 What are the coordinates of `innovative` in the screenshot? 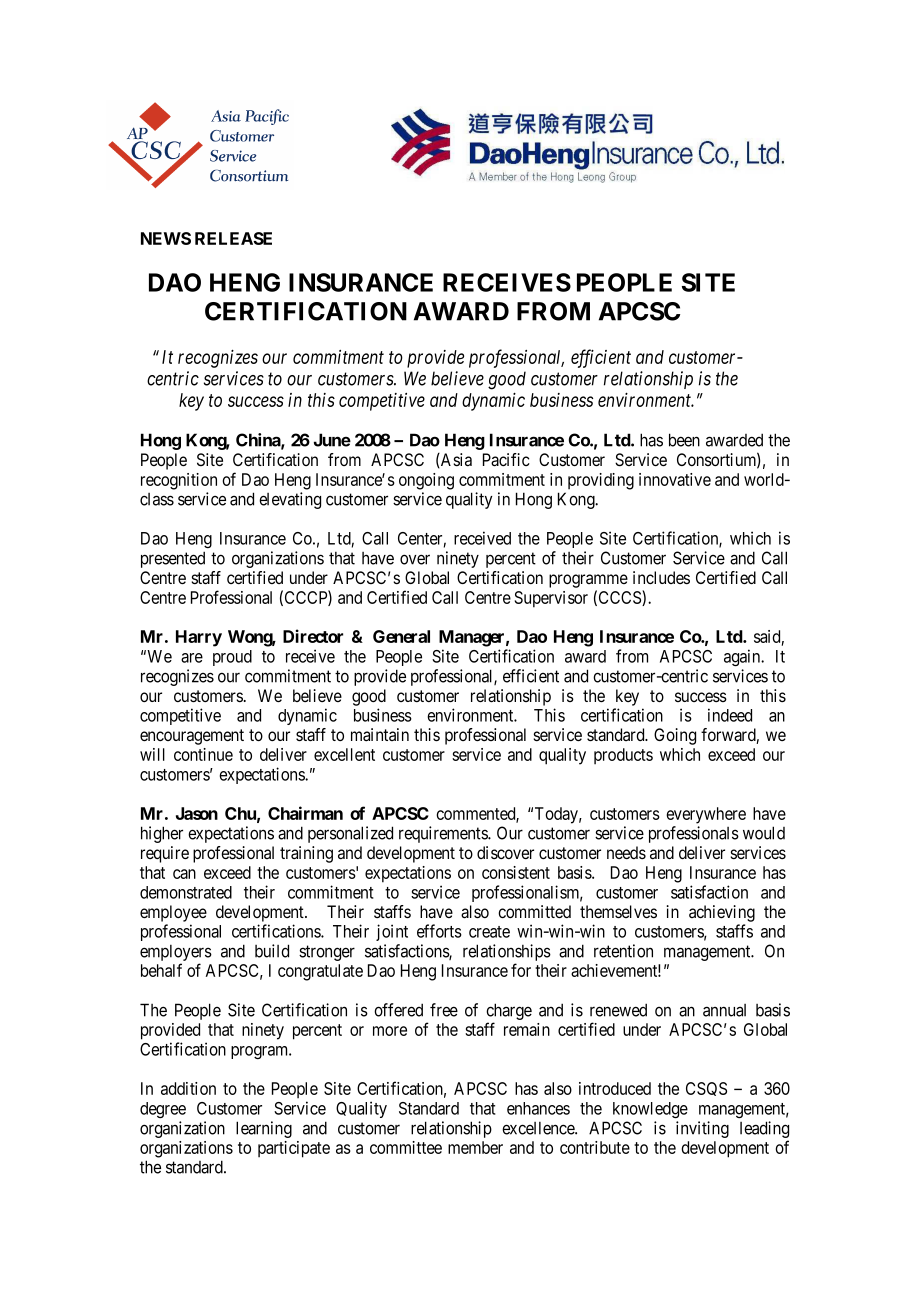 It's located at (675, 479).
